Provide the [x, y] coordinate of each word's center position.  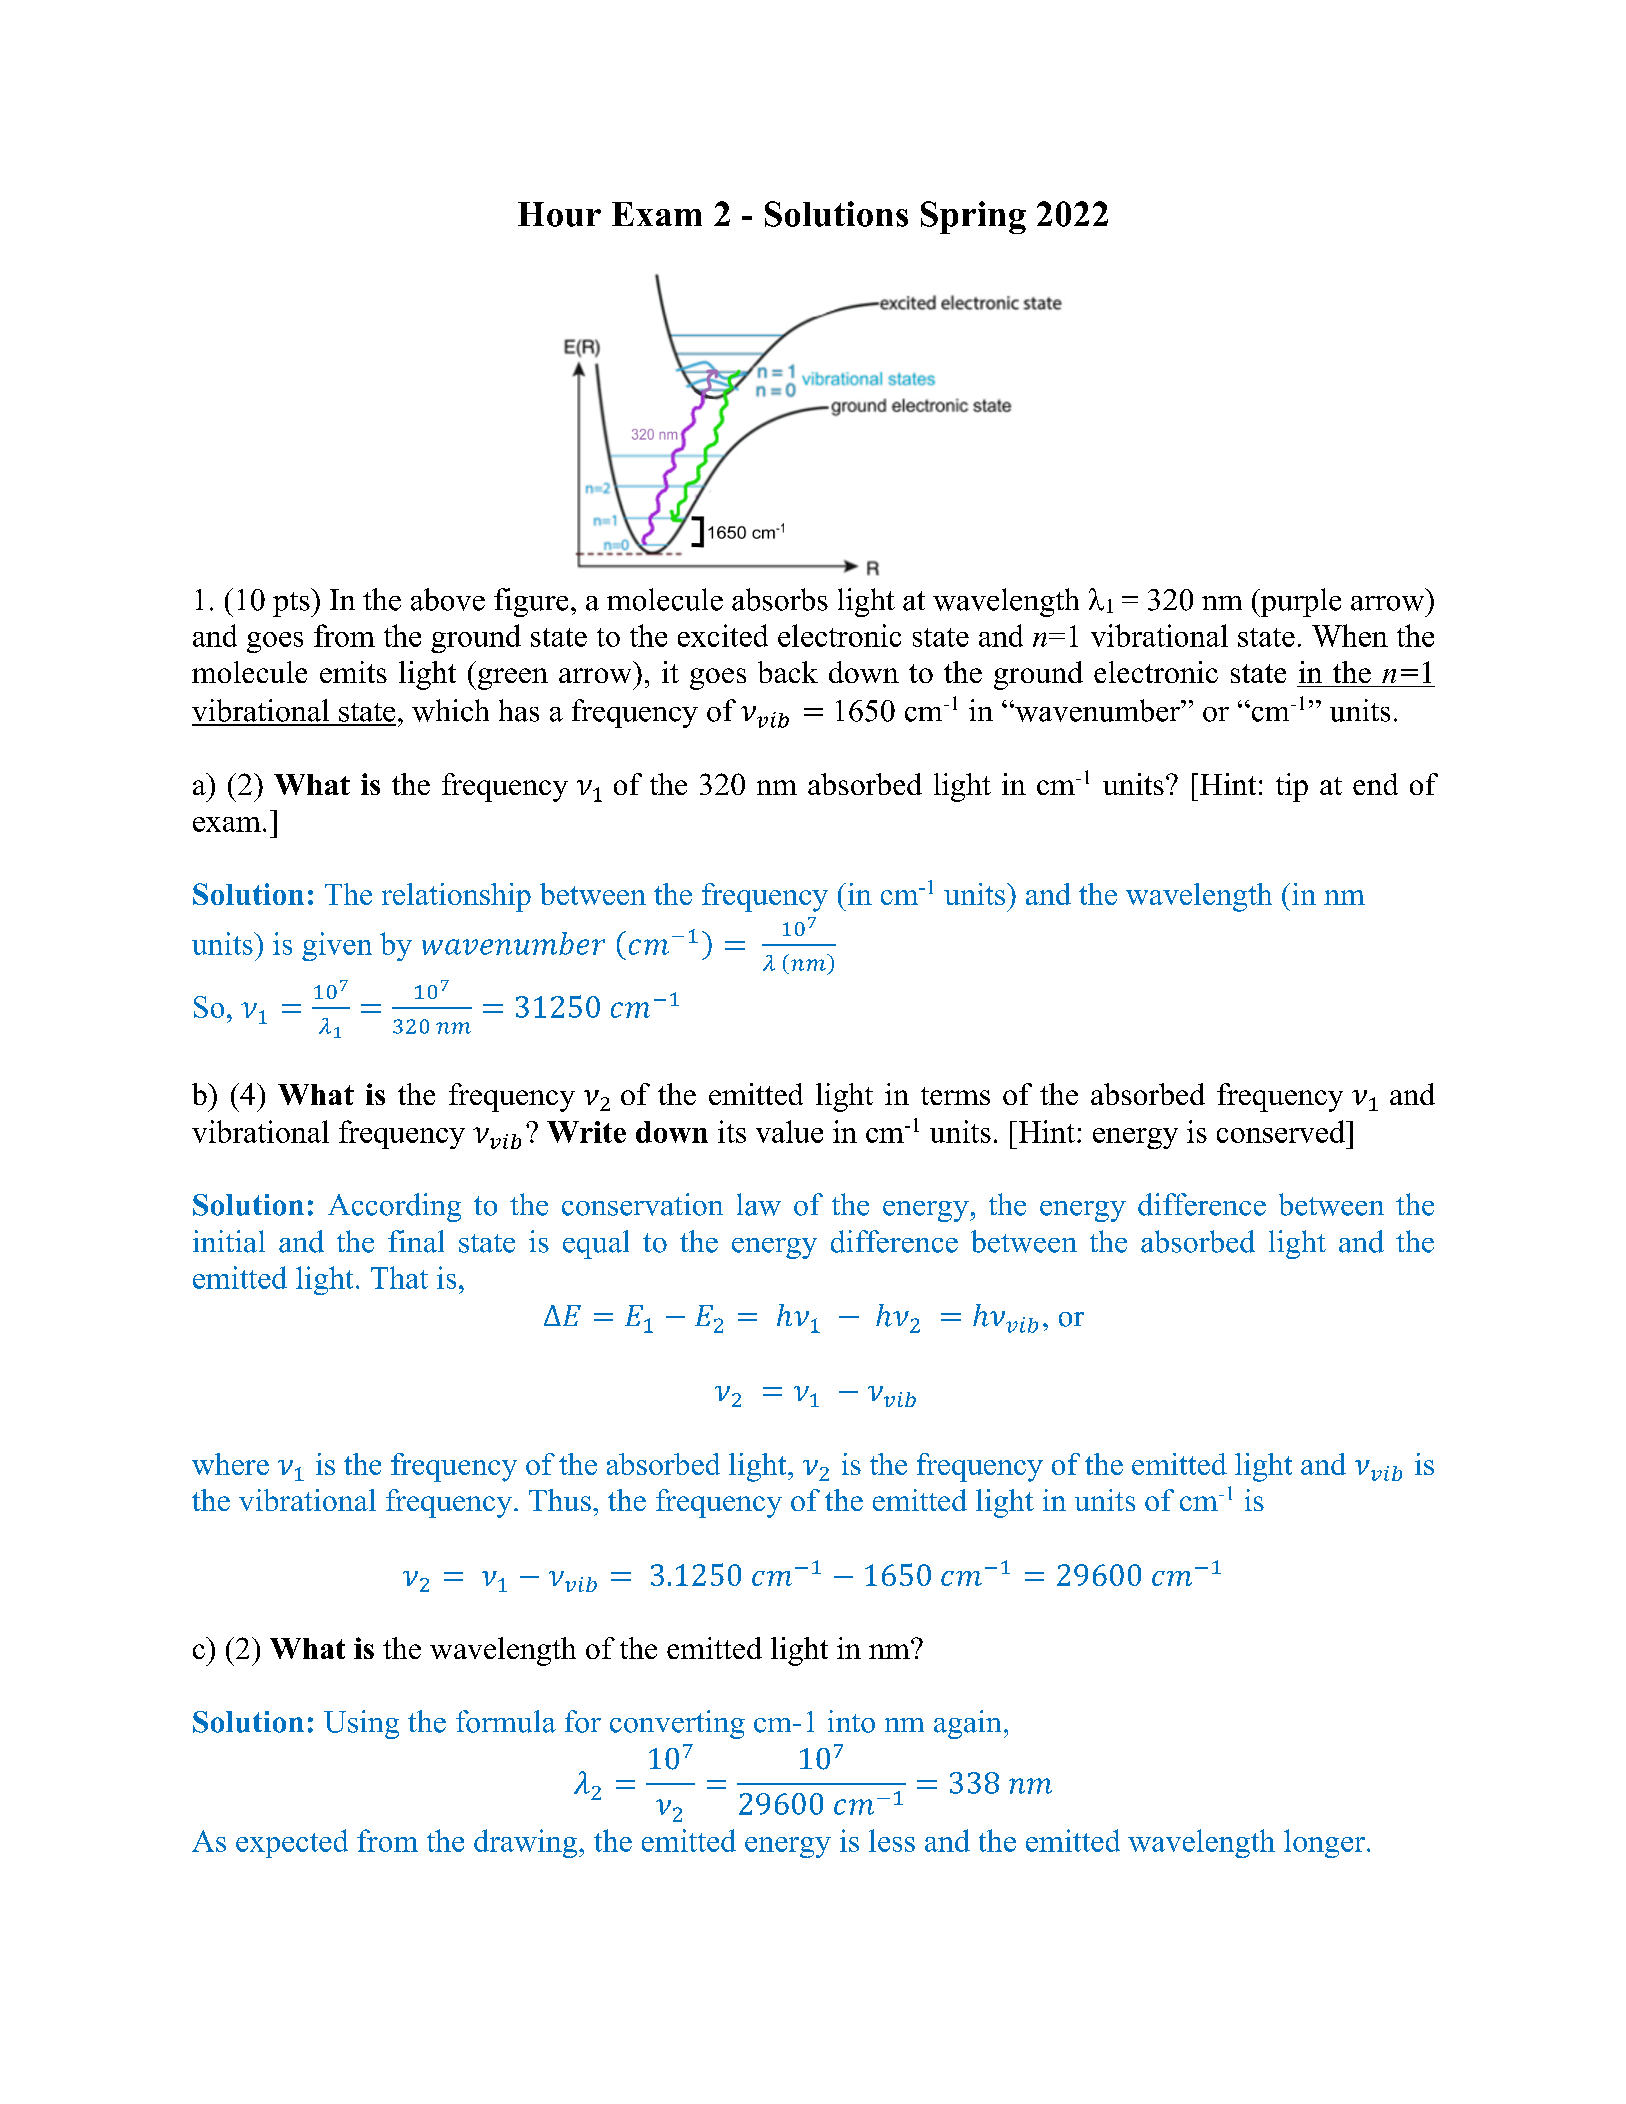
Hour [559, 214]
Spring [973, 217]
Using [361, 1724]
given [337, 946]
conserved [1282, 1131]
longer [1324, 1843]
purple [1300, 602]
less [892, 1840]
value [789, 1131]
